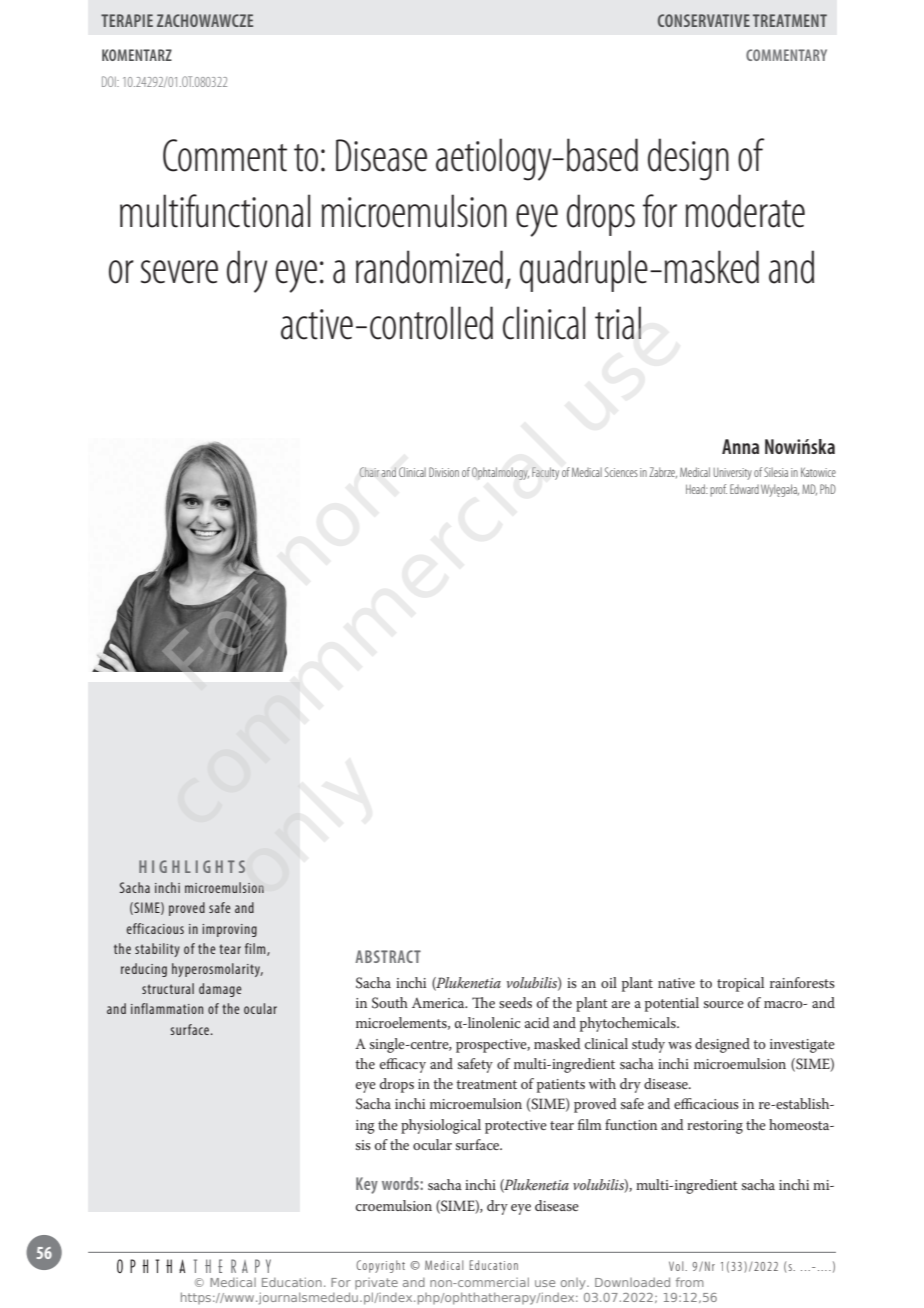 The width and height of the document is (924, 1308). Describe the element at coordinates (745, 211) in the document. I see `moderate` at that location.
